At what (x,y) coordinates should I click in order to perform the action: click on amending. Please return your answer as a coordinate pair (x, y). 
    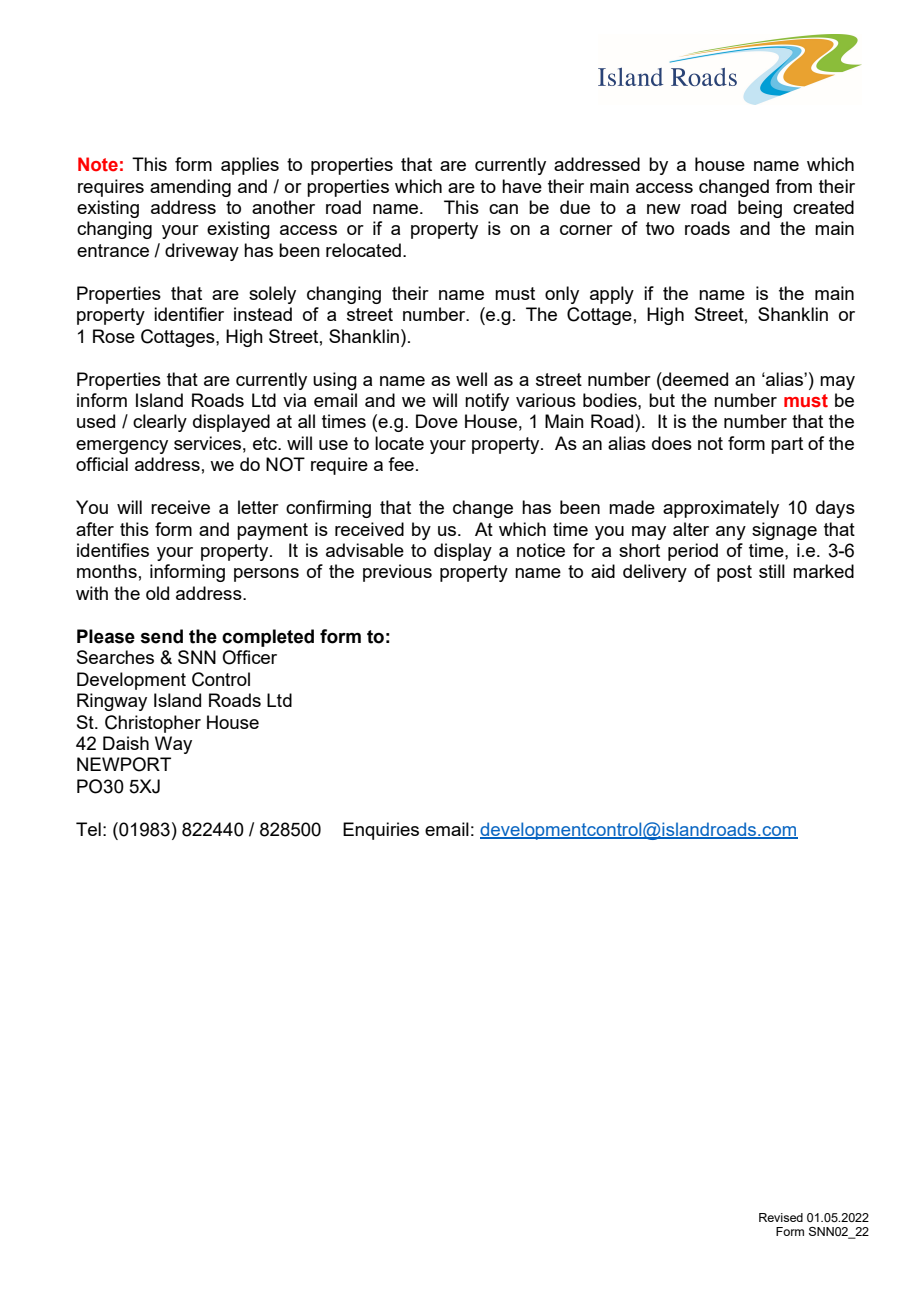
    Looking at the image, I should click on (190, 188).
